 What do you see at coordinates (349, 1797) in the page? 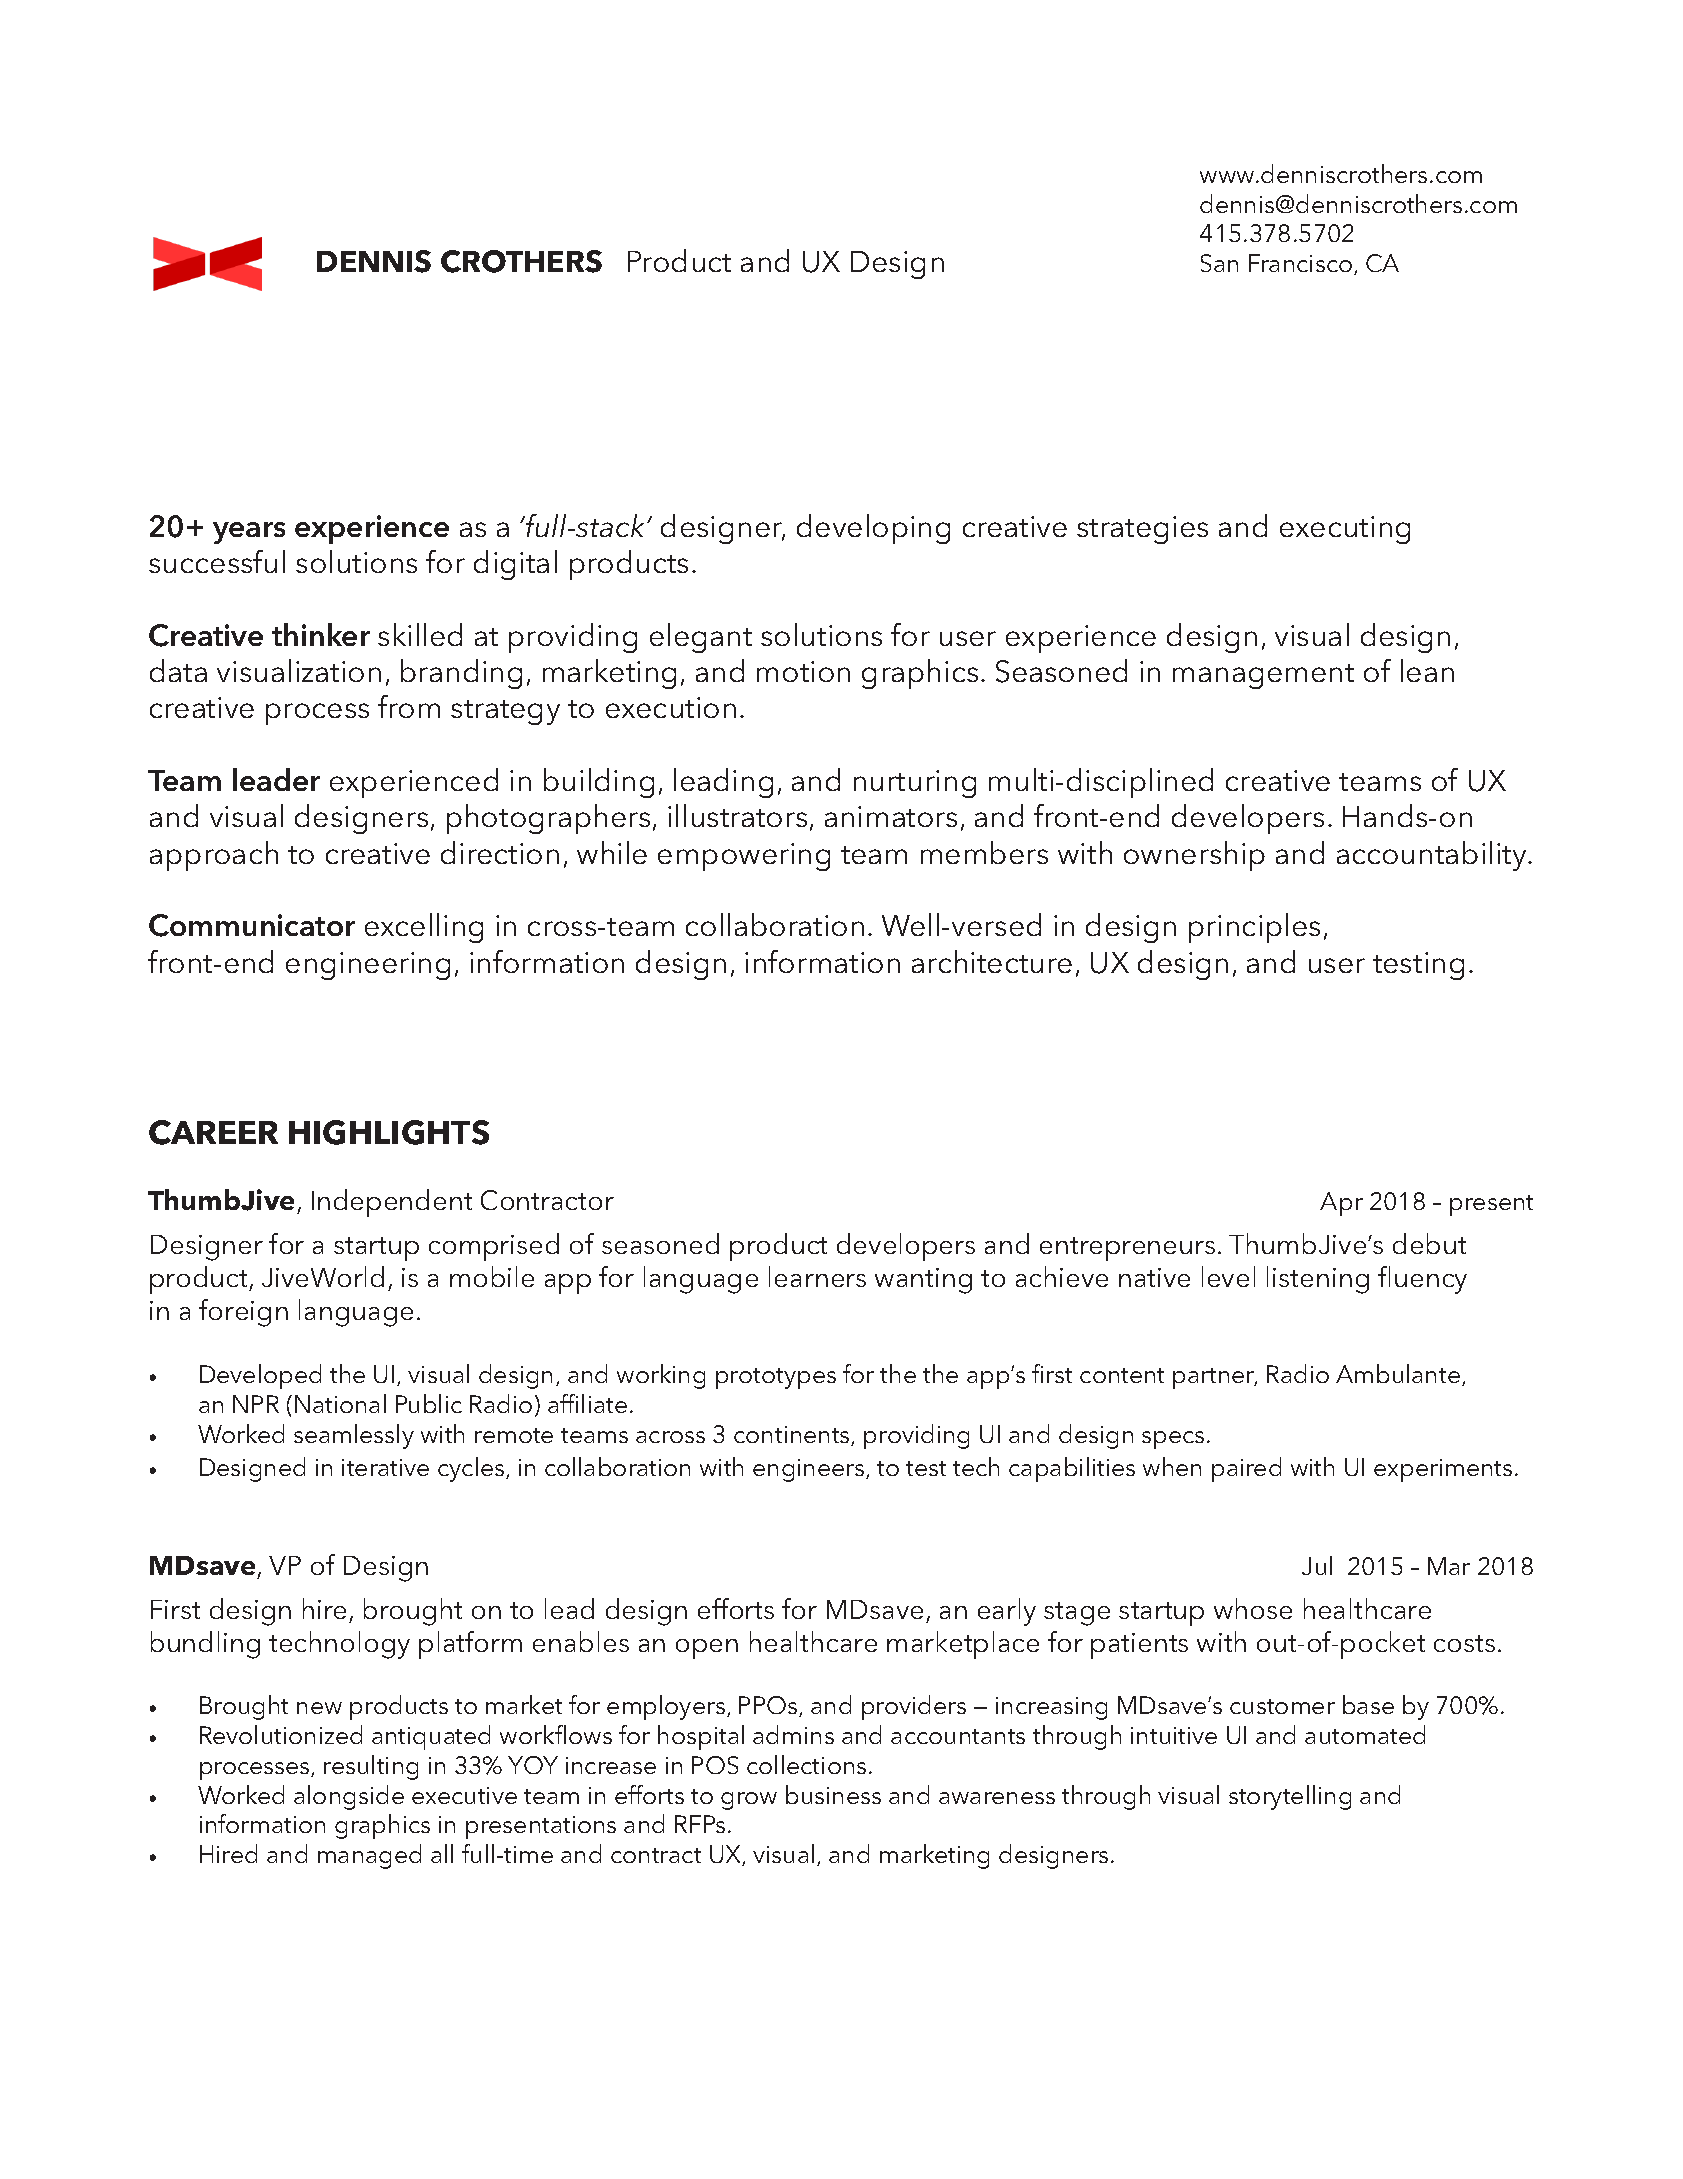
I see `alongside` at bounding box center [349, 1797].
